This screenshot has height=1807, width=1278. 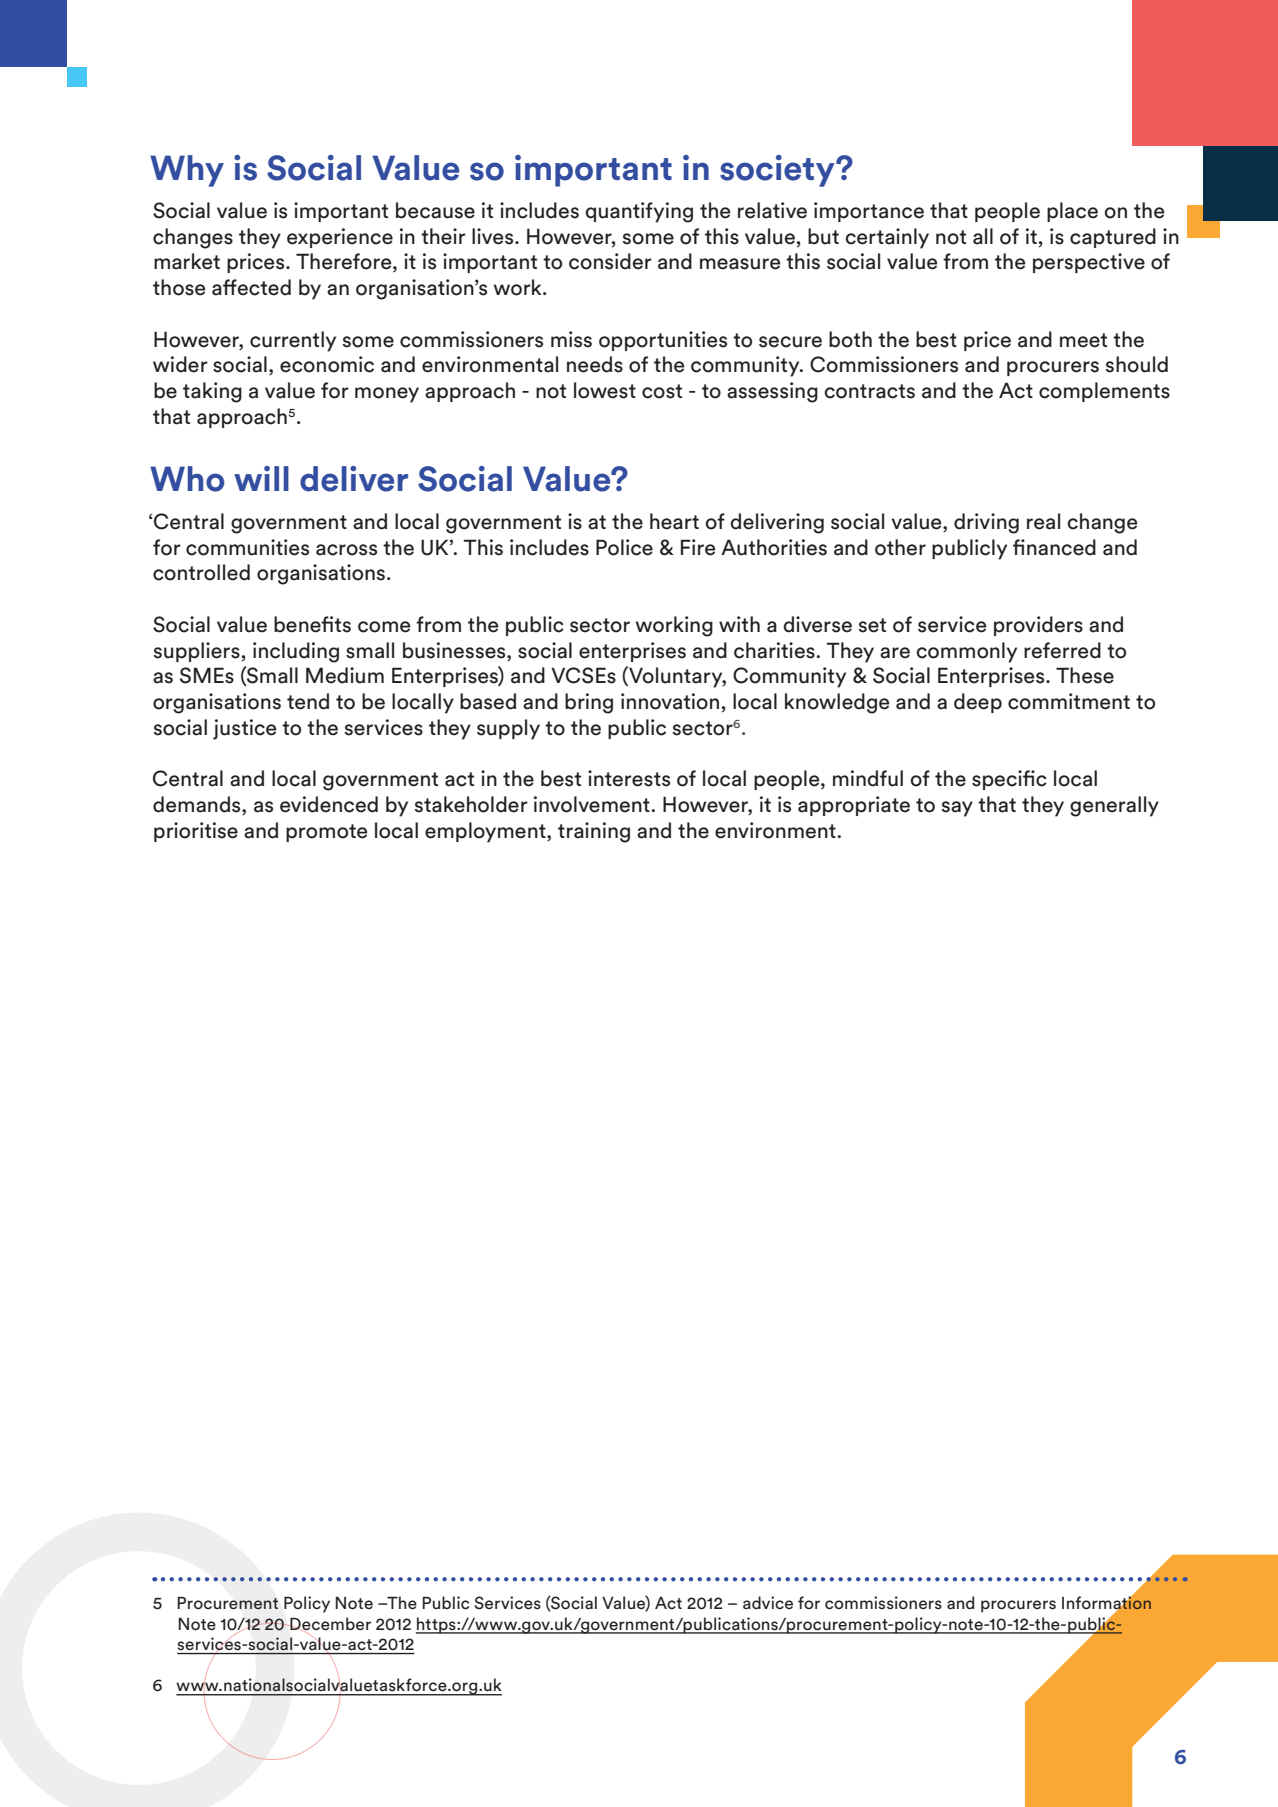 I want to click on training, so click(x=594, y=832).
